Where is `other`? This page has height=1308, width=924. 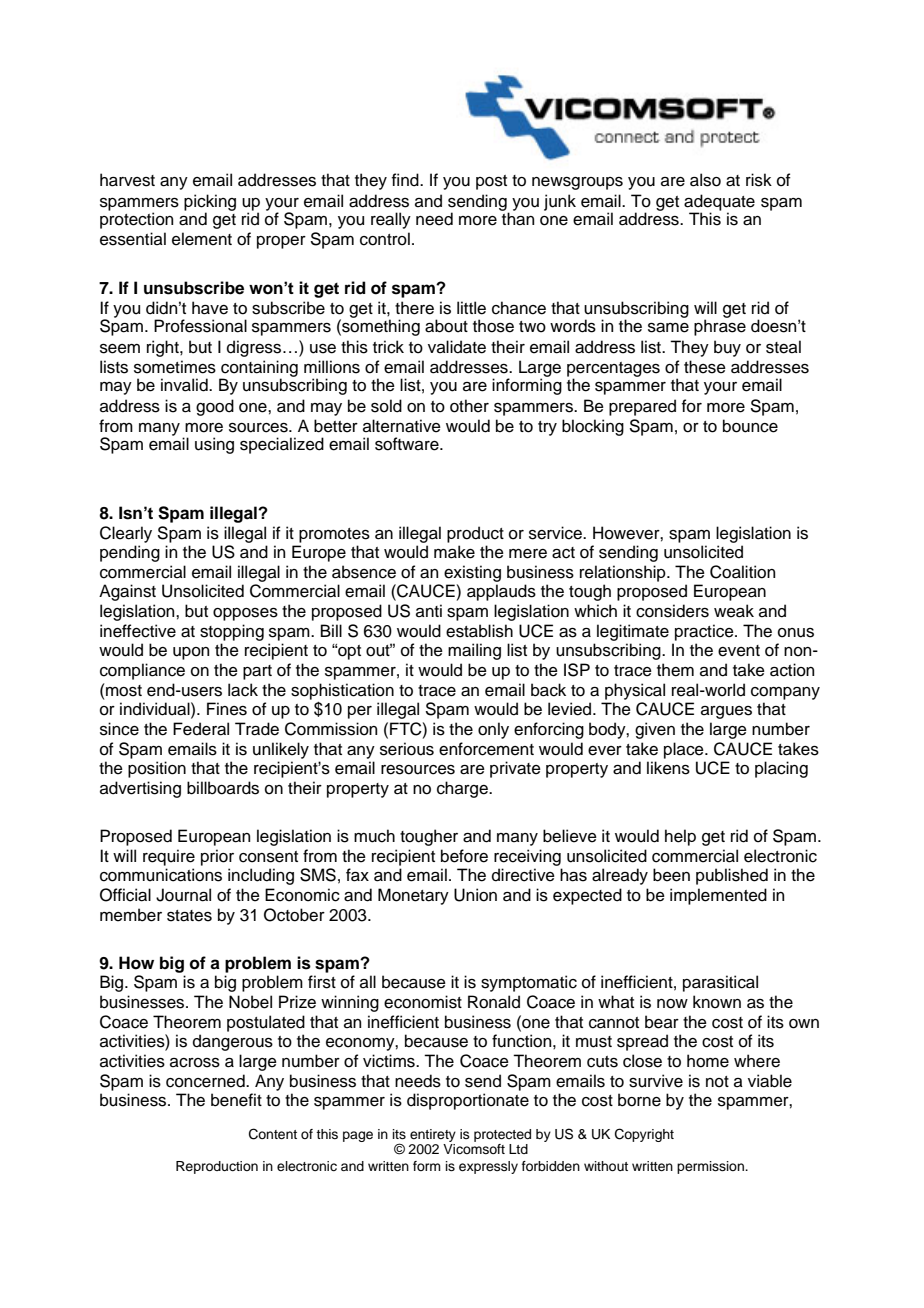 other is located at coordinates (469, 406).
